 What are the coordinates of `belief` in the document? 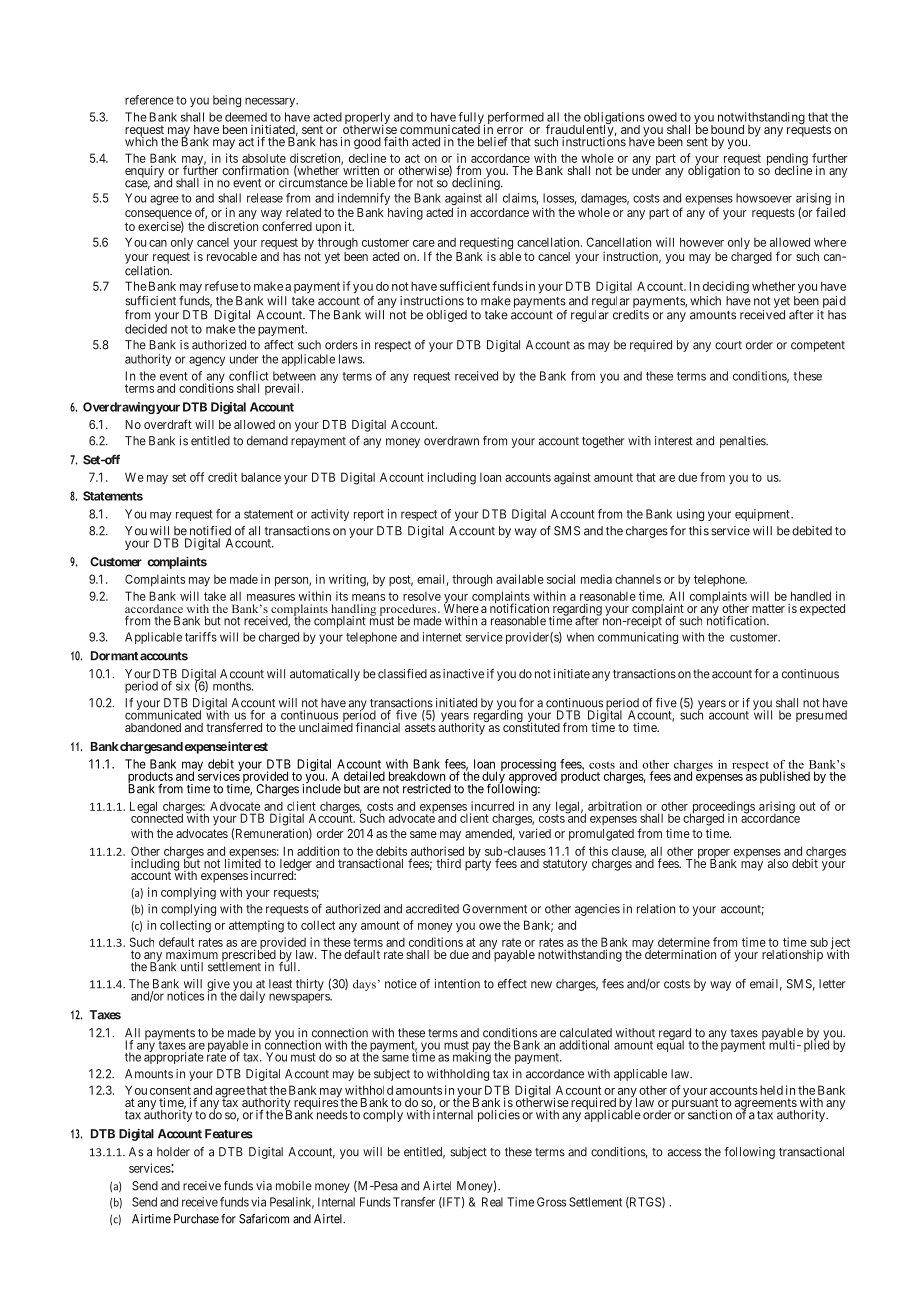 It's located at (493, 142).
